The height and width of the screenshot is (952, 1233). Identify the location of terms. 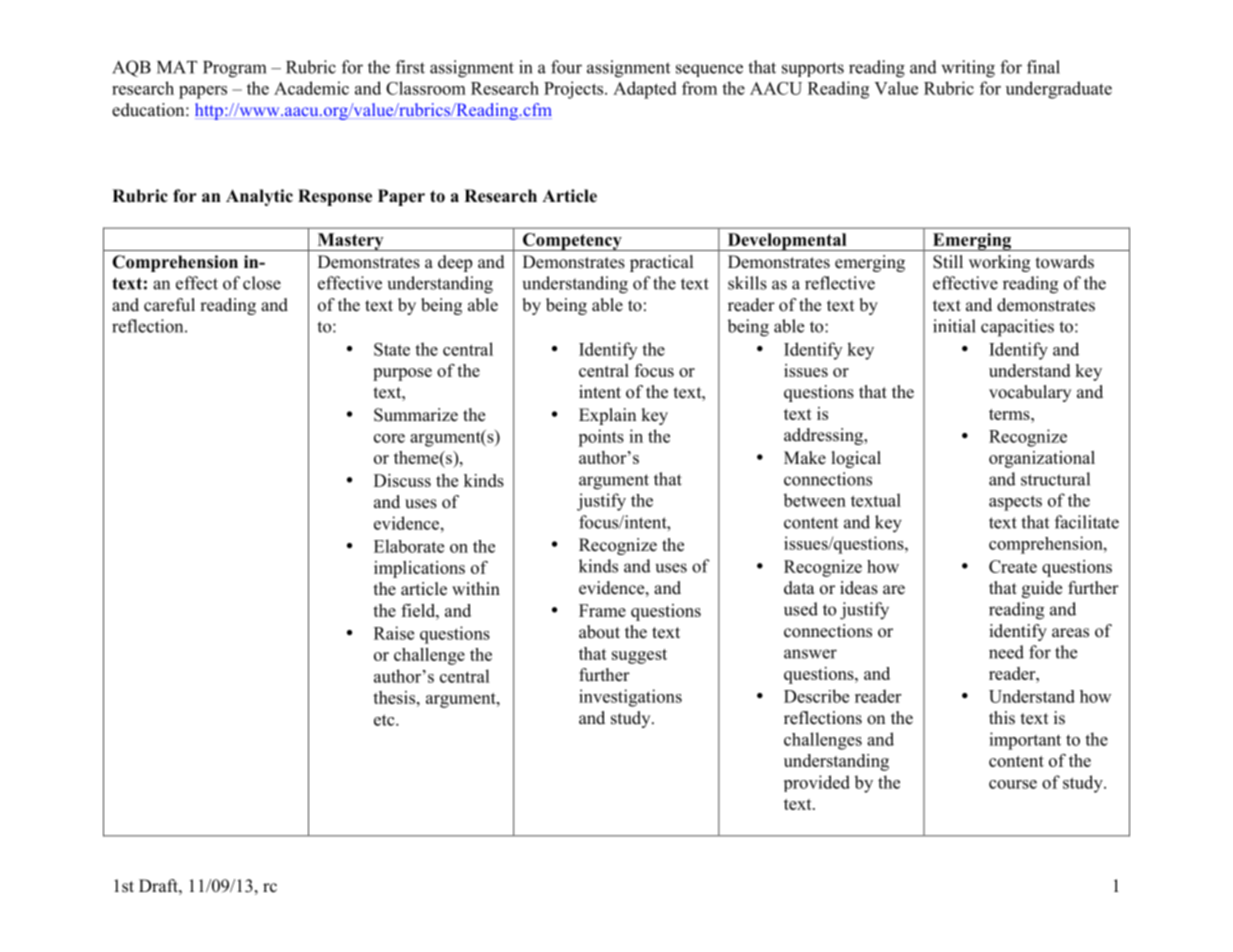
(1010, 414).
